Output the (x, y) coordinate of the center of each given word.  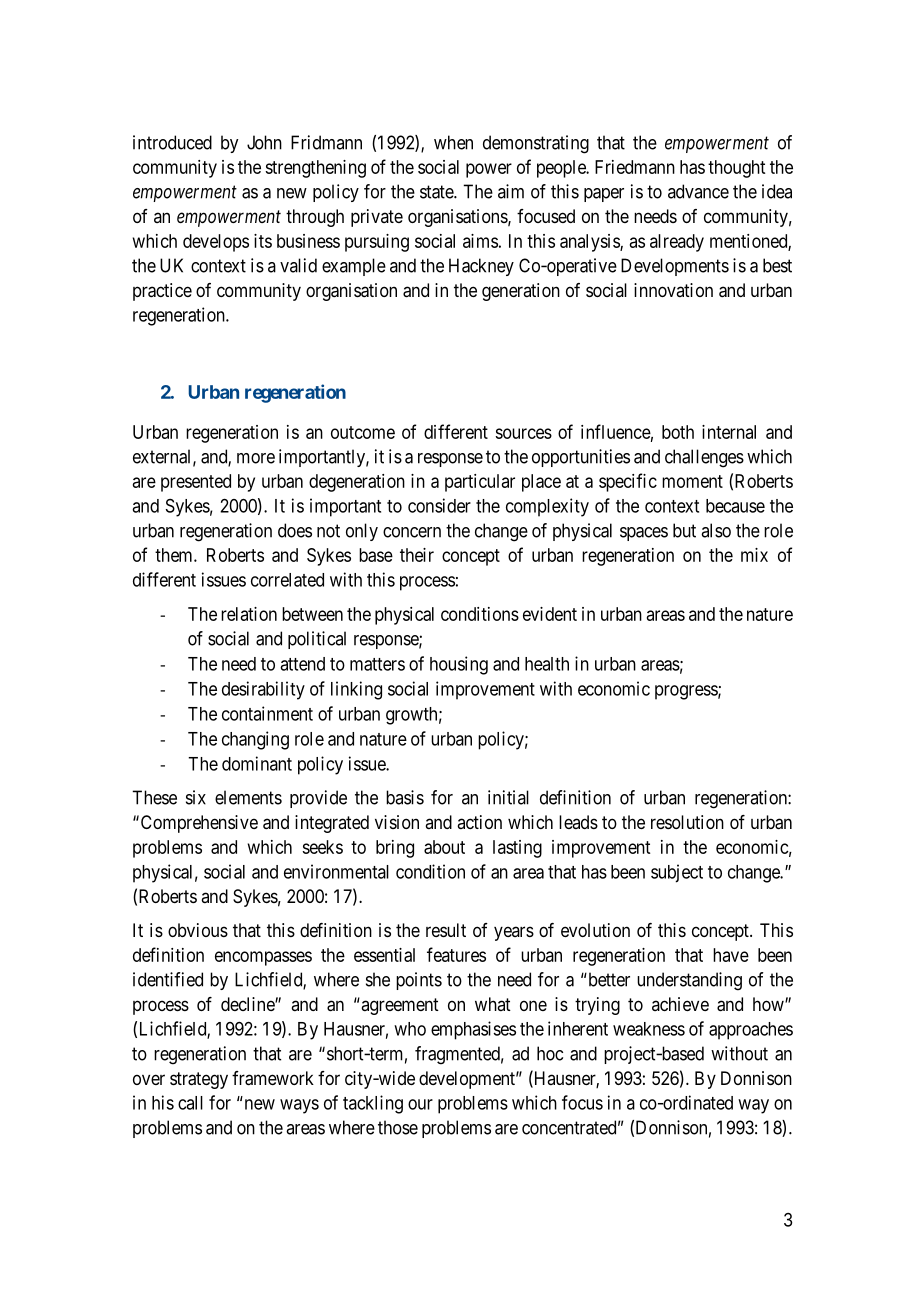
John (264, 142)
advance (698, 191)
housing (459, 665)
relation (249, 614)
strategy (199, 1080)
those (398, 1127)
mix (754, 555)
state (437, 192)
